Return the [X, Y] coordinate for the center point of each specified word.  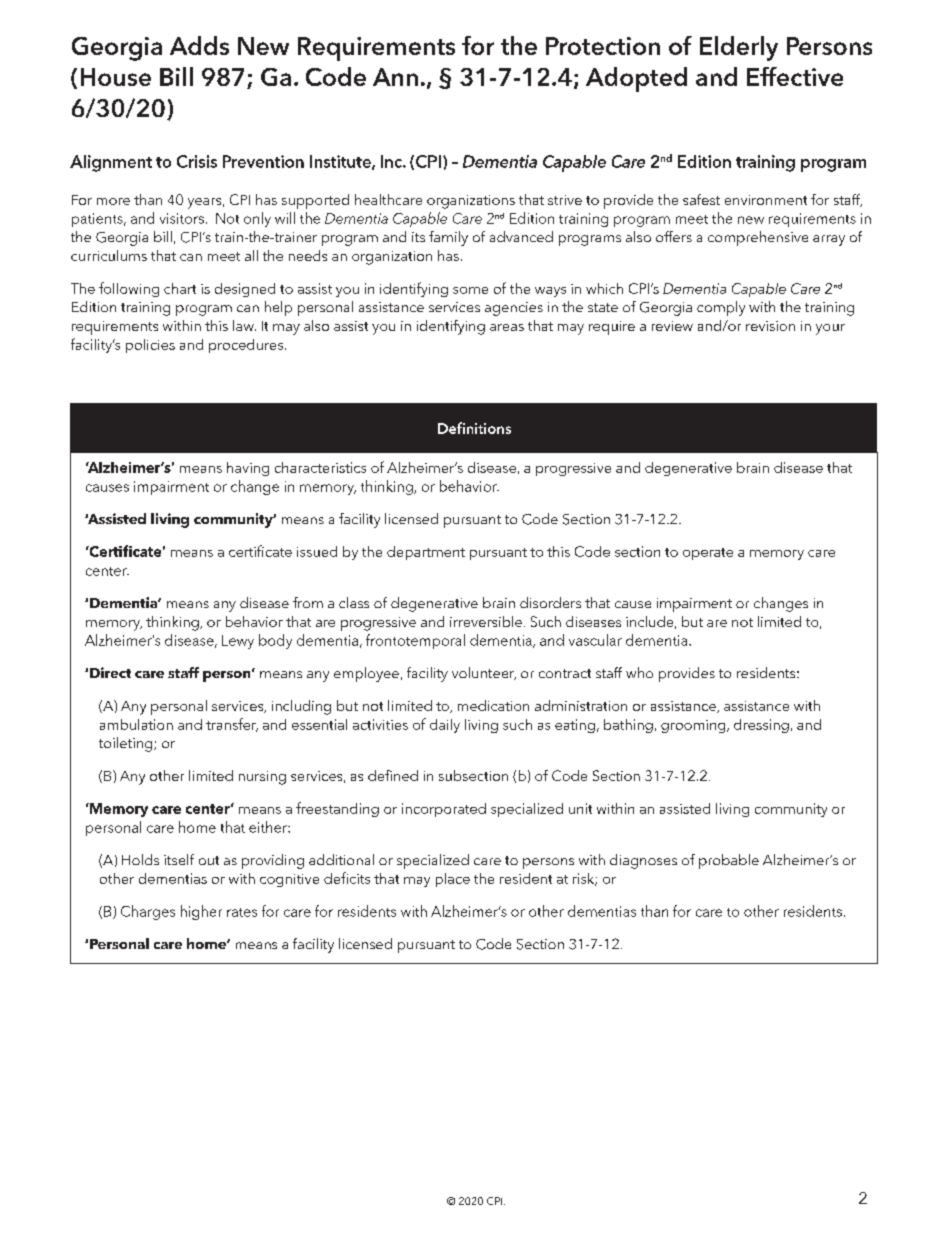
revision [770, 326]
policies [150, 346]
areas [507, 327]
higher [201, 912]
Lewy [238, 642]
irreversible [486, 621]
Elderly [739, 48]
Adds [199, 45]
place [453, 880]
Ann [395, 77]
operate [708, 554]
